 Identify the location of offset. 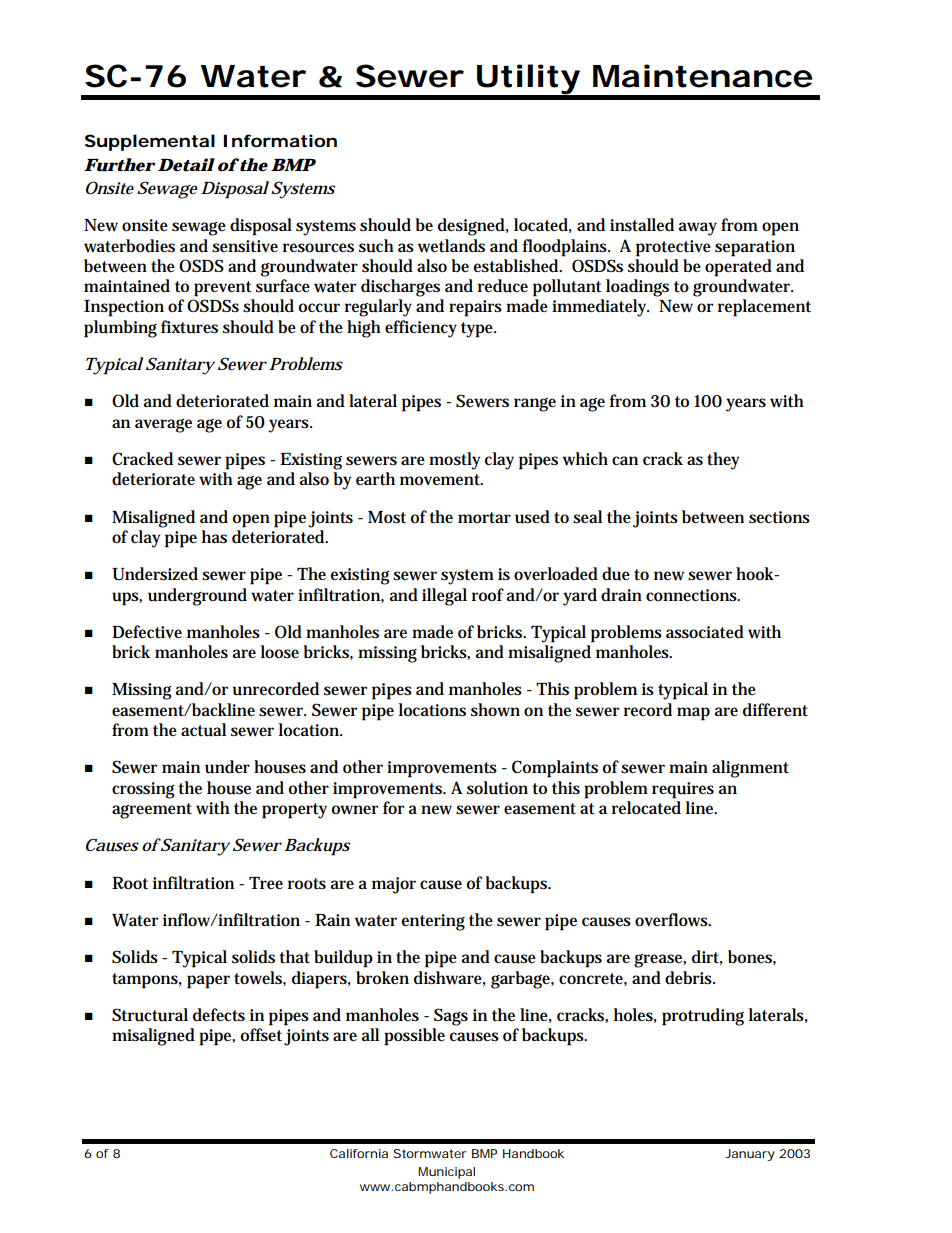
(261, 1035).
